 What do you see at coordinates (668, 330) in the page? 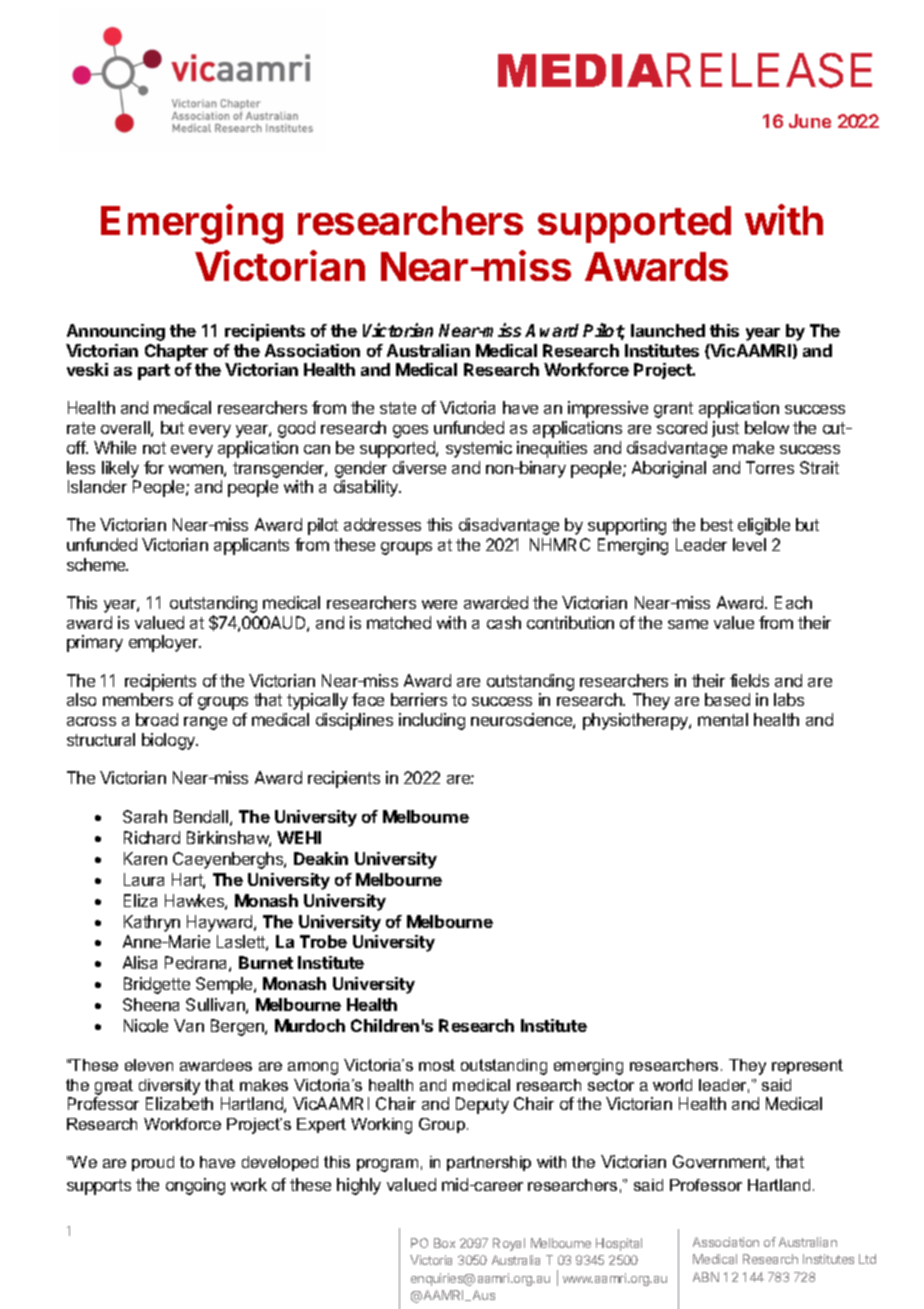
I see `launched` at bounding box center [668, 330].
